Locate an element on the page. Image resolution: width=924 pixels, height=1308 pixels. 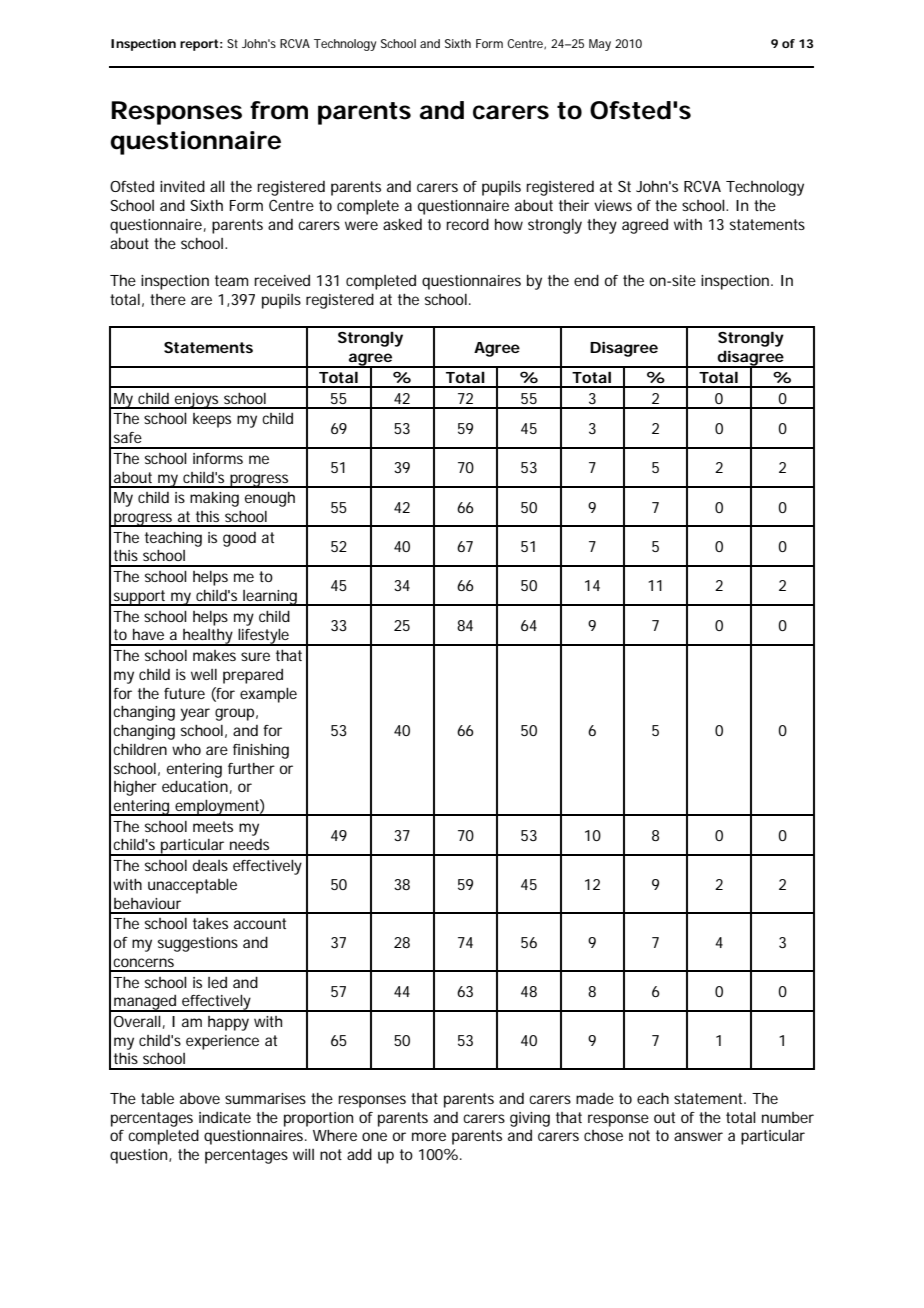
indicate is located at coordinates (225, 1117).
